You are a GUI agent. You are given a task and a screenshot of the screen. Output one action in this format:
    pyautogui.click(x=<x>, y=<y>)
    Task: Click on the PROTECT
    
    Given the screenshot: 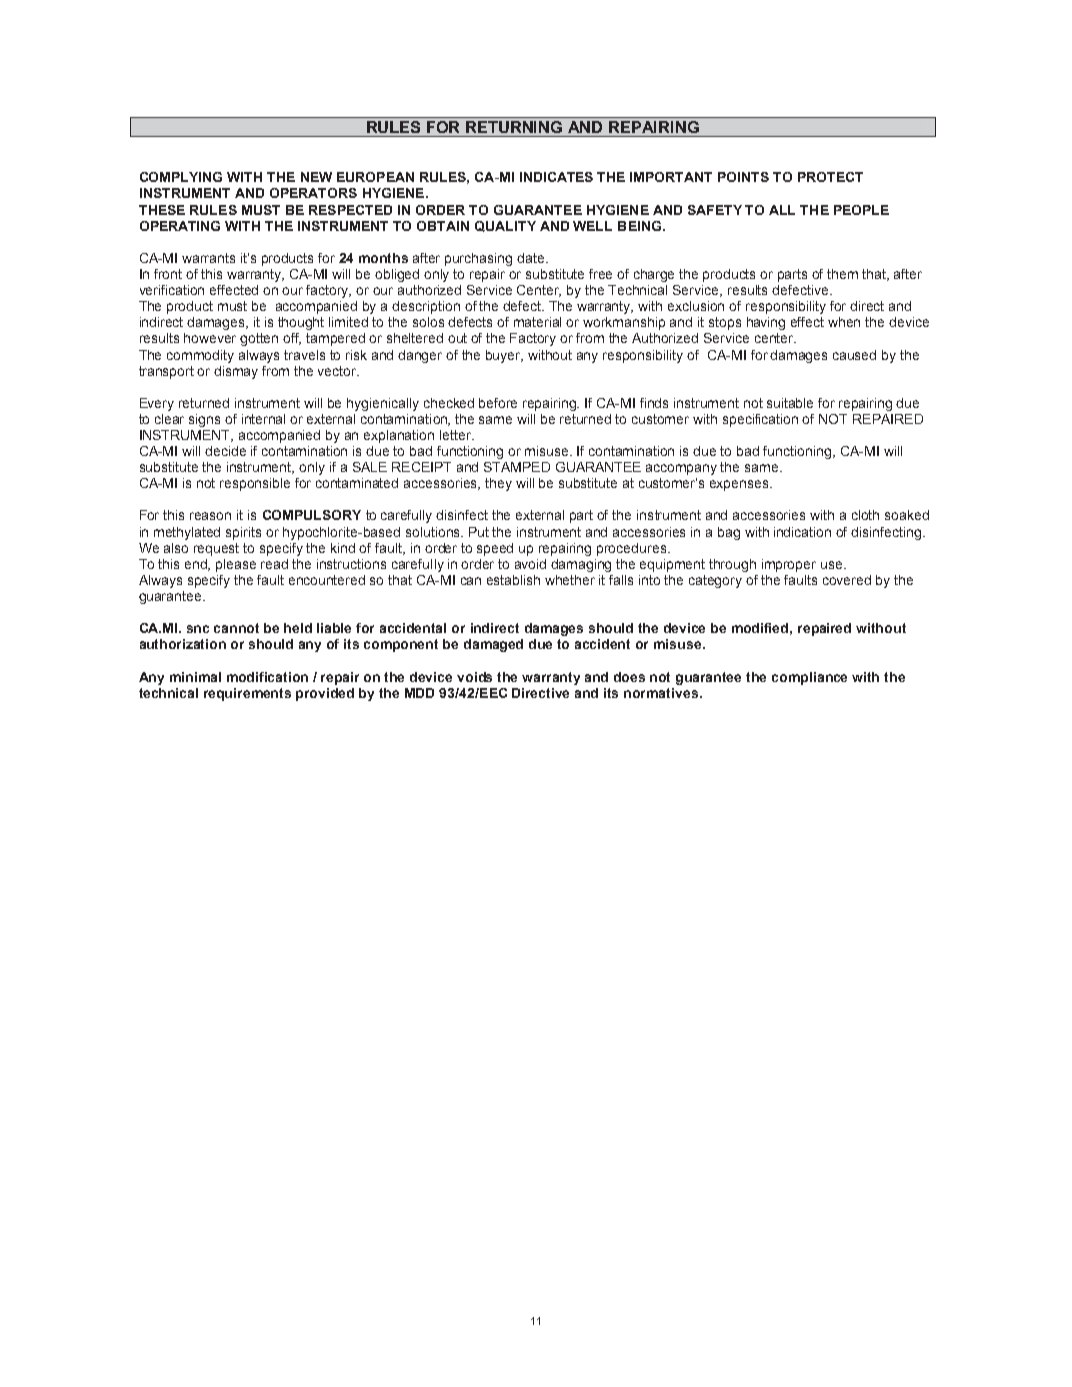 What is the action you would take?
    pyautogui.click(x=830, y=177)
